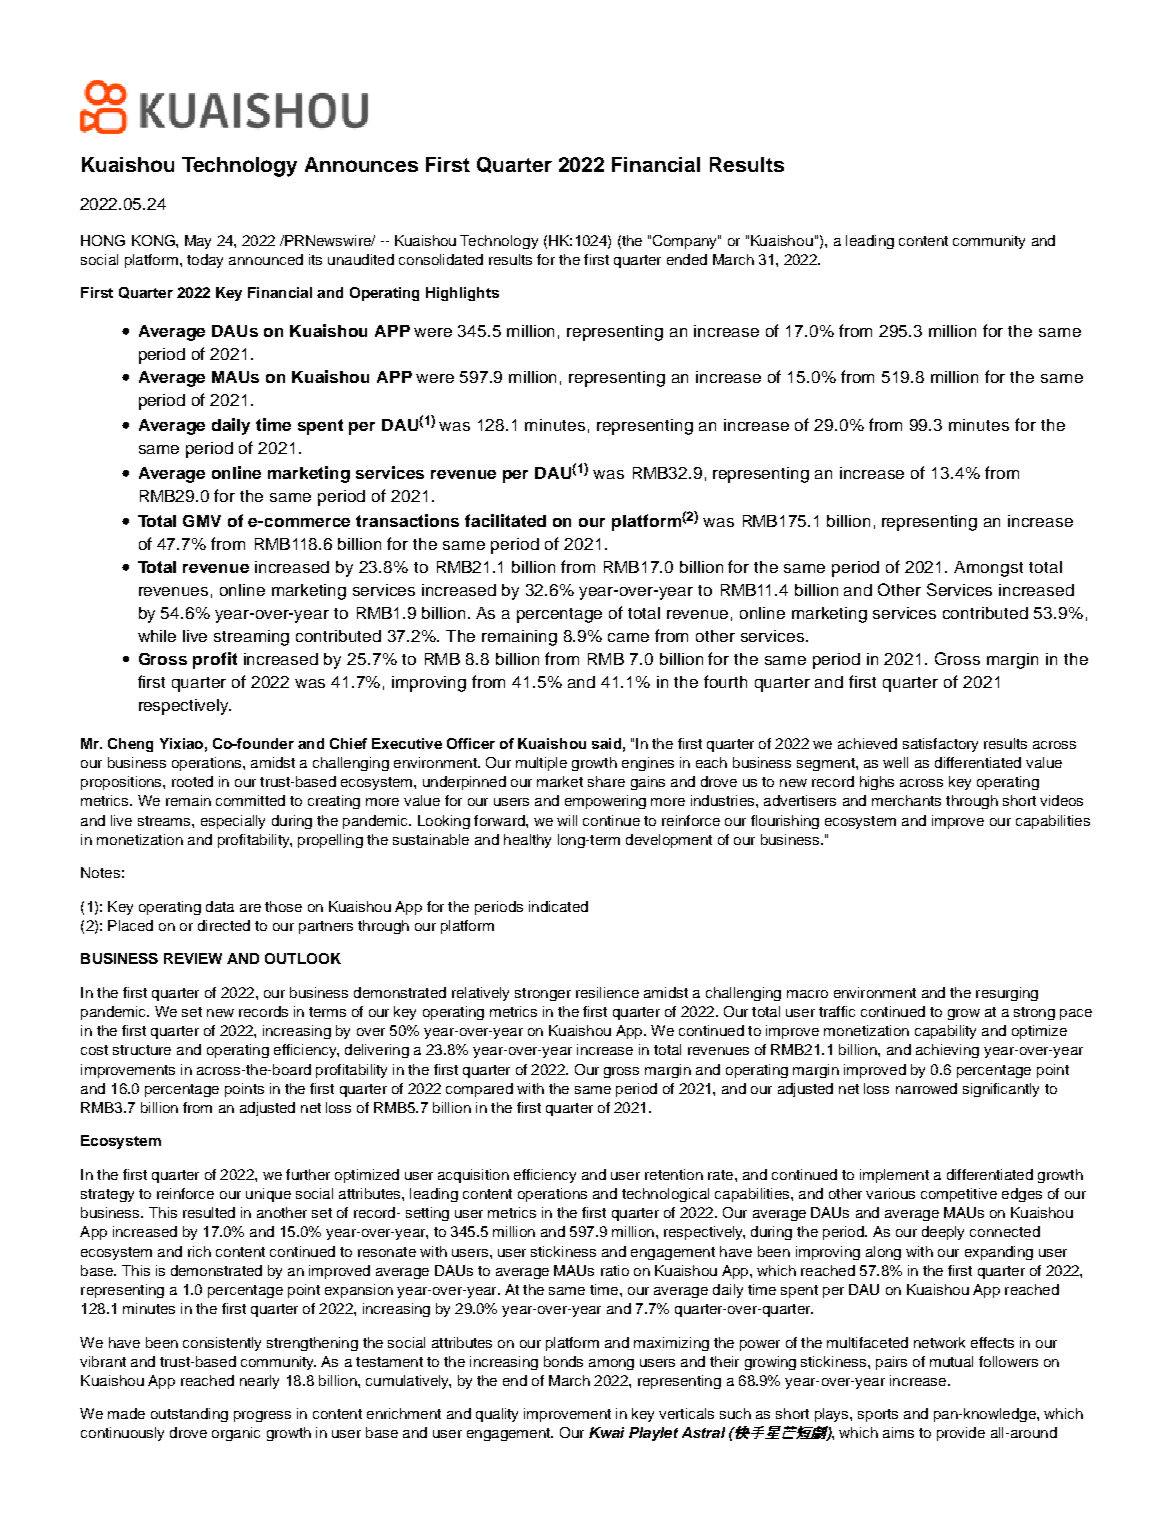 The image size is (1173, 1517). Describe the element at coordinates (142, 1050) in the screenshot. I see `structure` at that location.
